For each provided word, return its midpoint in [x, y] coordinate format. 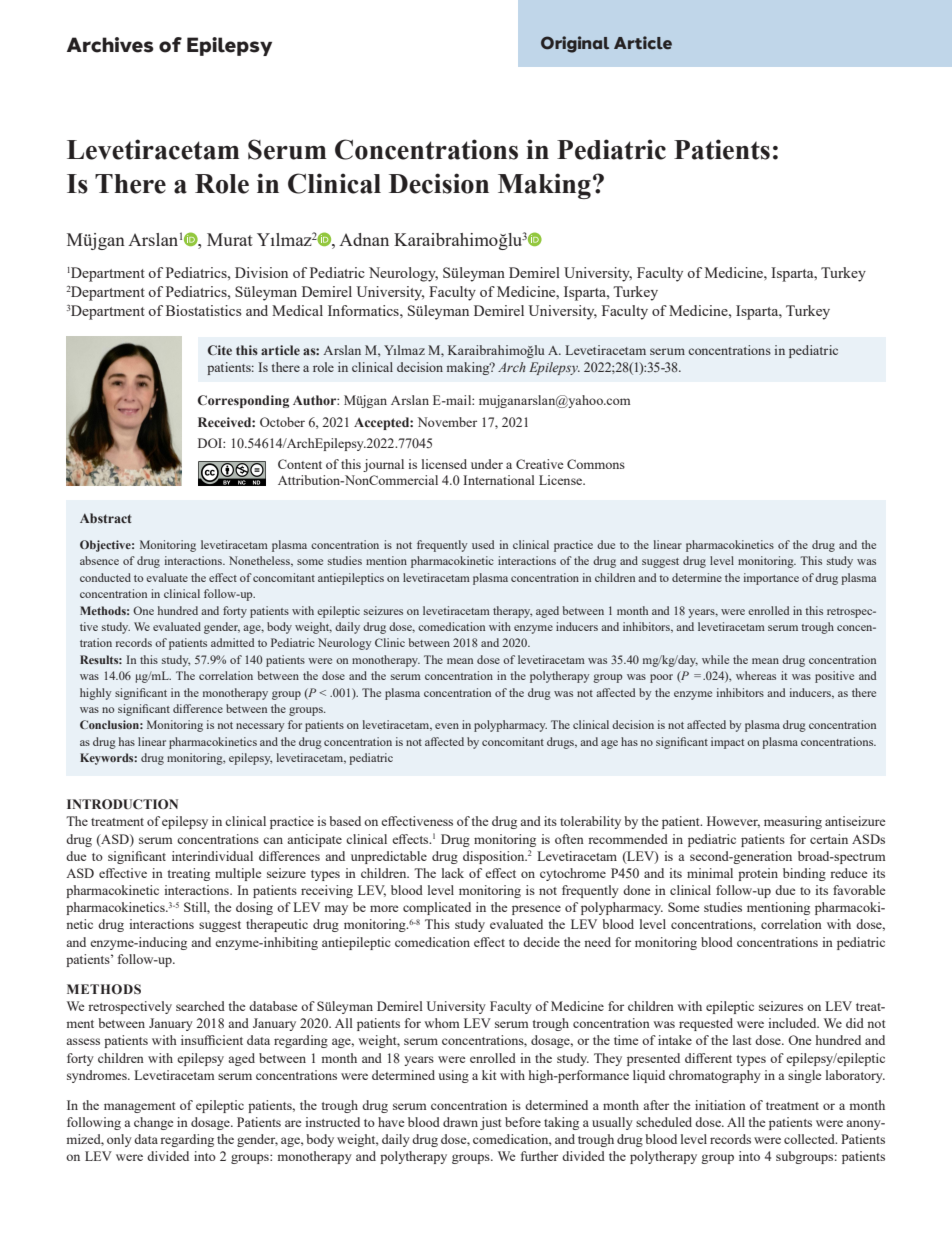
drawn [460, 1122]
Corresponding [243, 401]
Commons [596, 464]
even [447, 726]
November [447, 422]
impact [727, 743]
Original [575, 44]
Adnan [364, 239]
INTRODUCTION [122, 804]
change [154, 1123]
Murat [230, 239]
